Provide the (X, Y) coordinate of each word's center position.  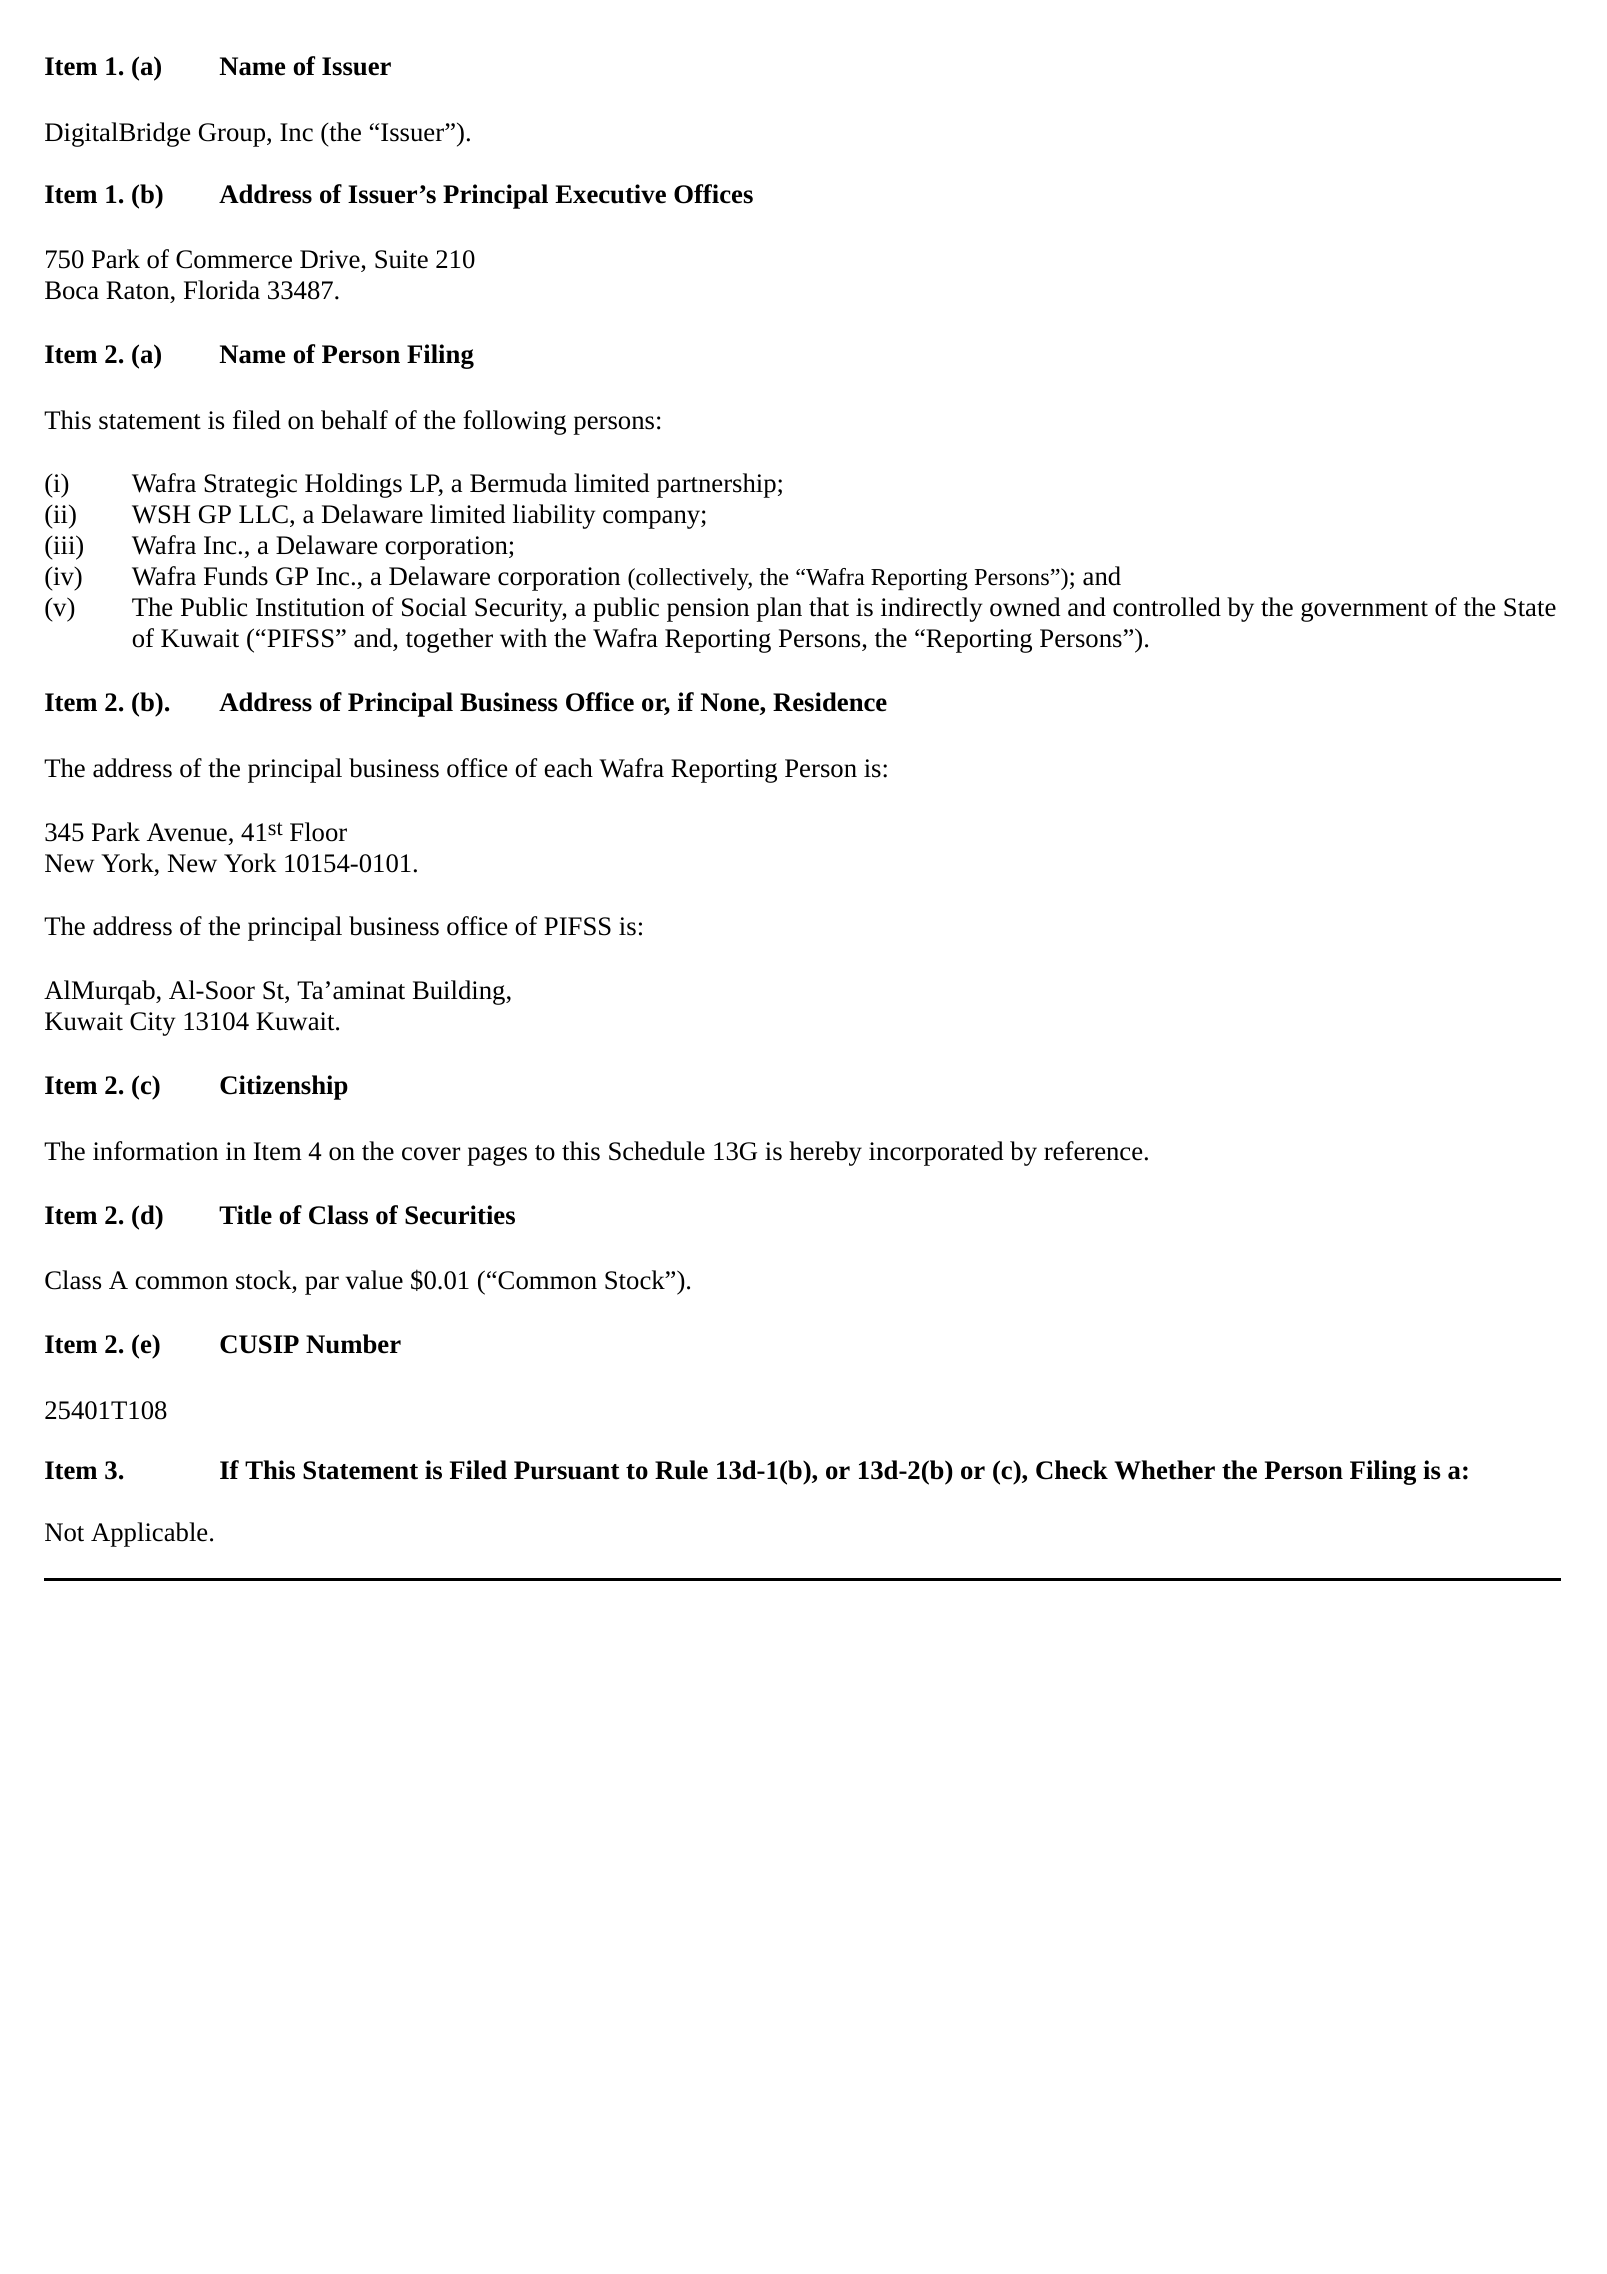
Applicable (149, 1534)
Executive (610, 194)
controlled (1167, 607)
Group (233, 135)
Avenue (187, 832)
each (569, 768)
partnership (716, 485)
